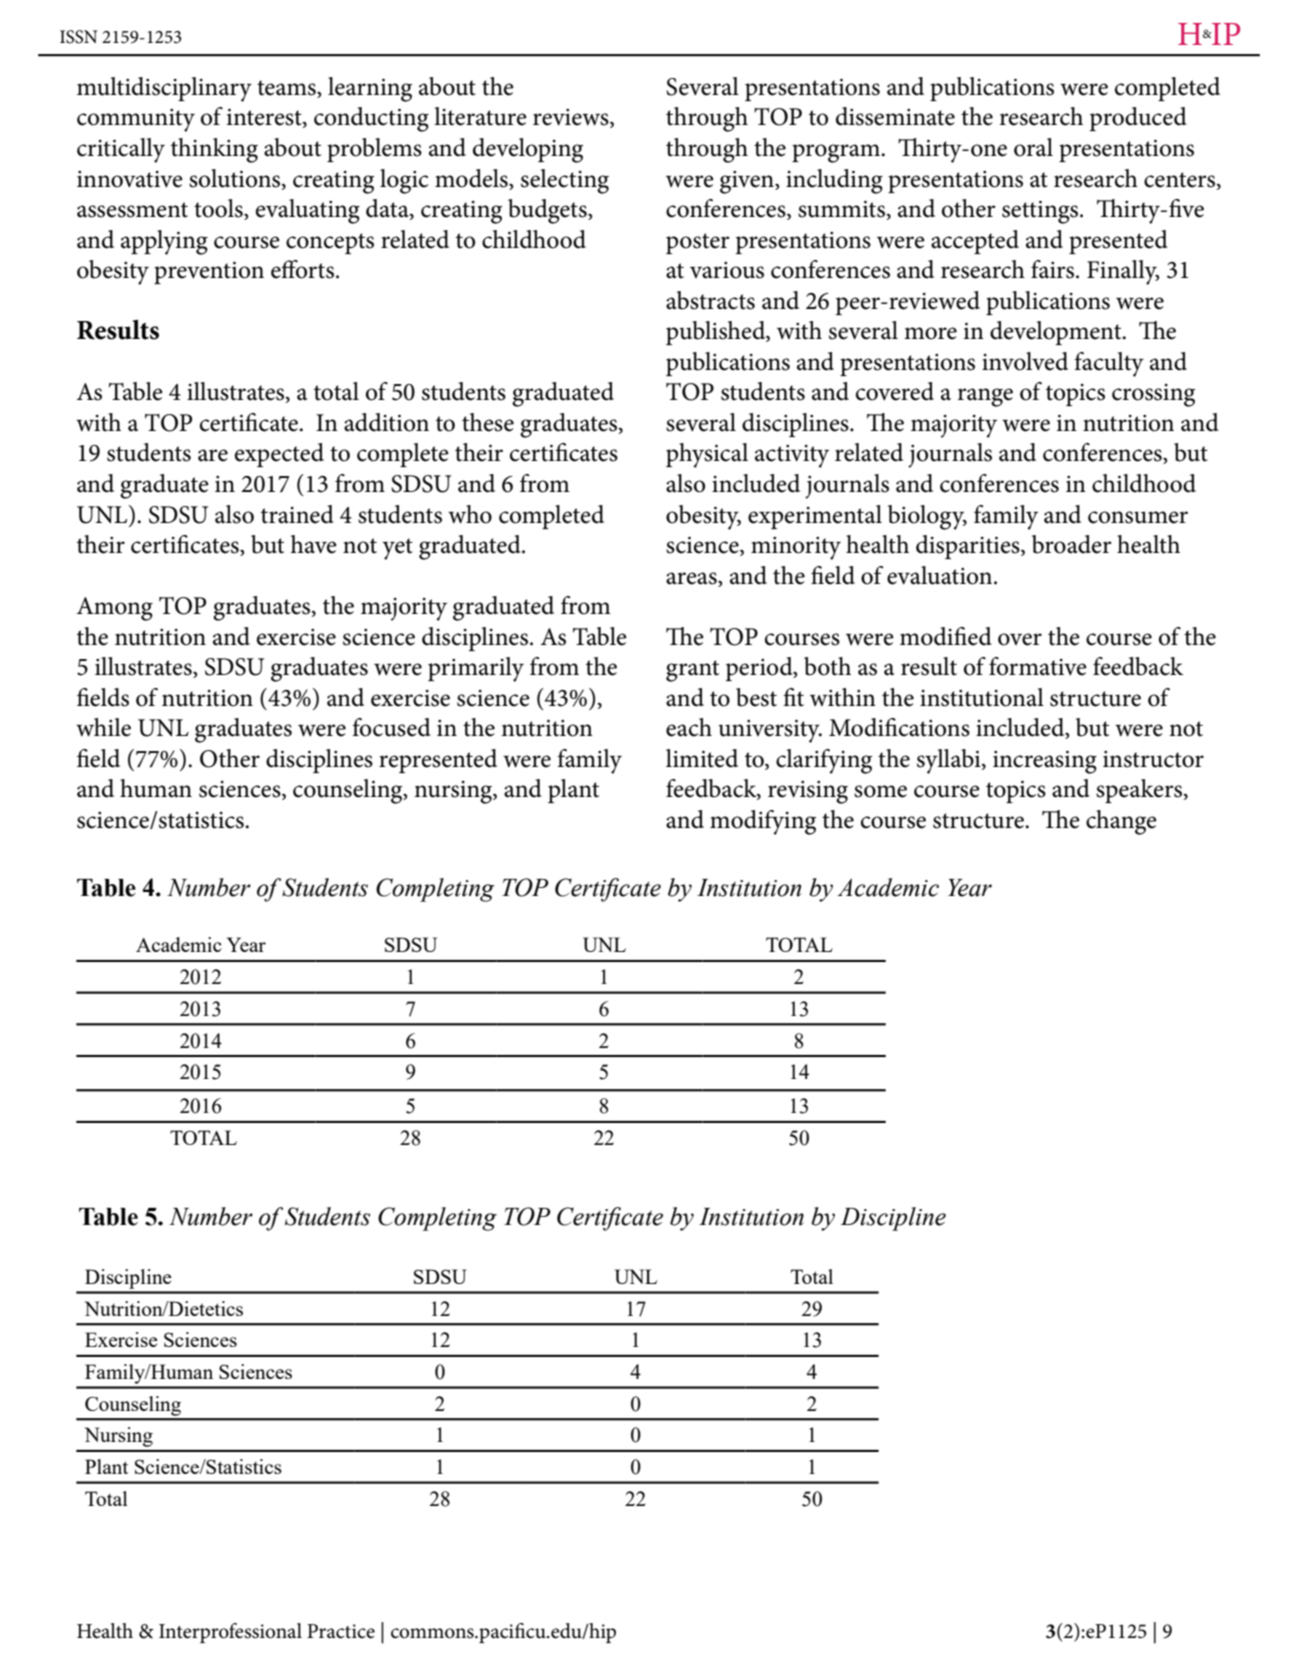  What do you see at coordinates (707, 455) in the screenshot?
I see `physical` at bounding box center [707, 455].
